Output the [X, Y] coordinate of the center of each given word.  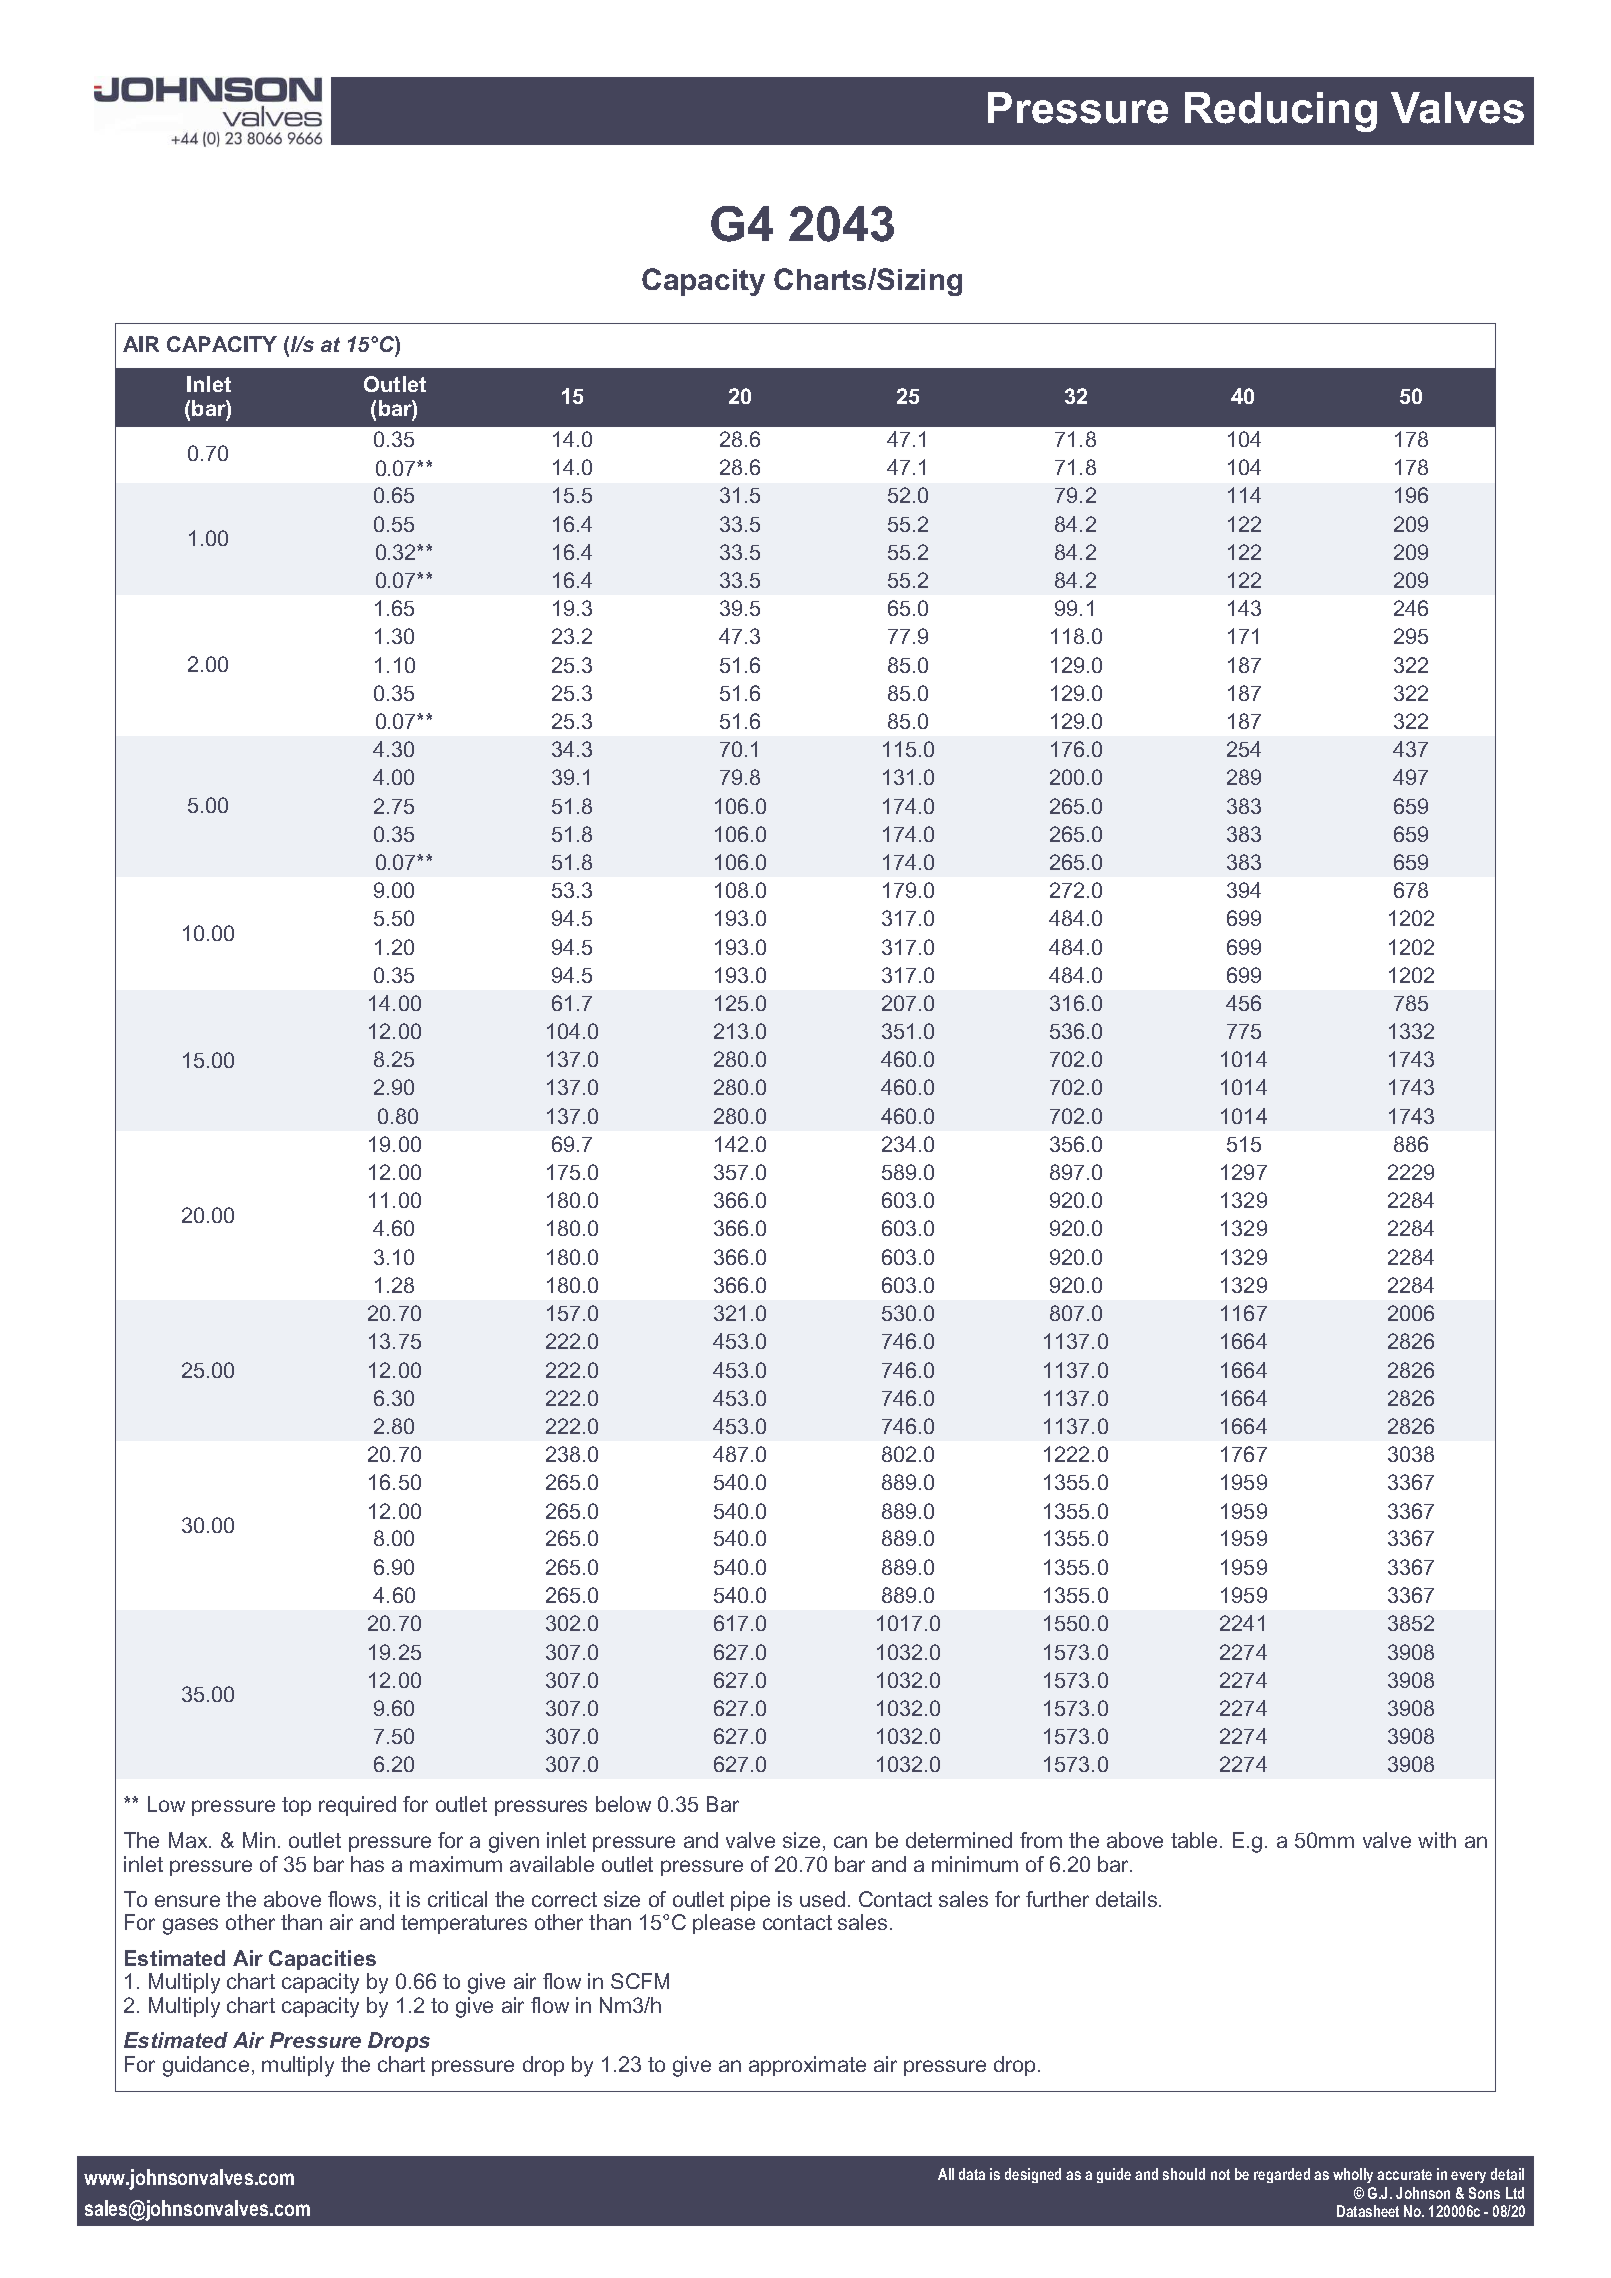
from [1041, 1840]
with [1437, 1840]
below [623, 1804]
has [367, 1864]
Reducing [1281, 112]
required [357, 1806]
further [1057, 1899]
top [296, 1806]
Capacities [322, 1960]
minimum [975, 1864]
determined [959, 1840]
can [850, 1842]
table [1194, 1840]
